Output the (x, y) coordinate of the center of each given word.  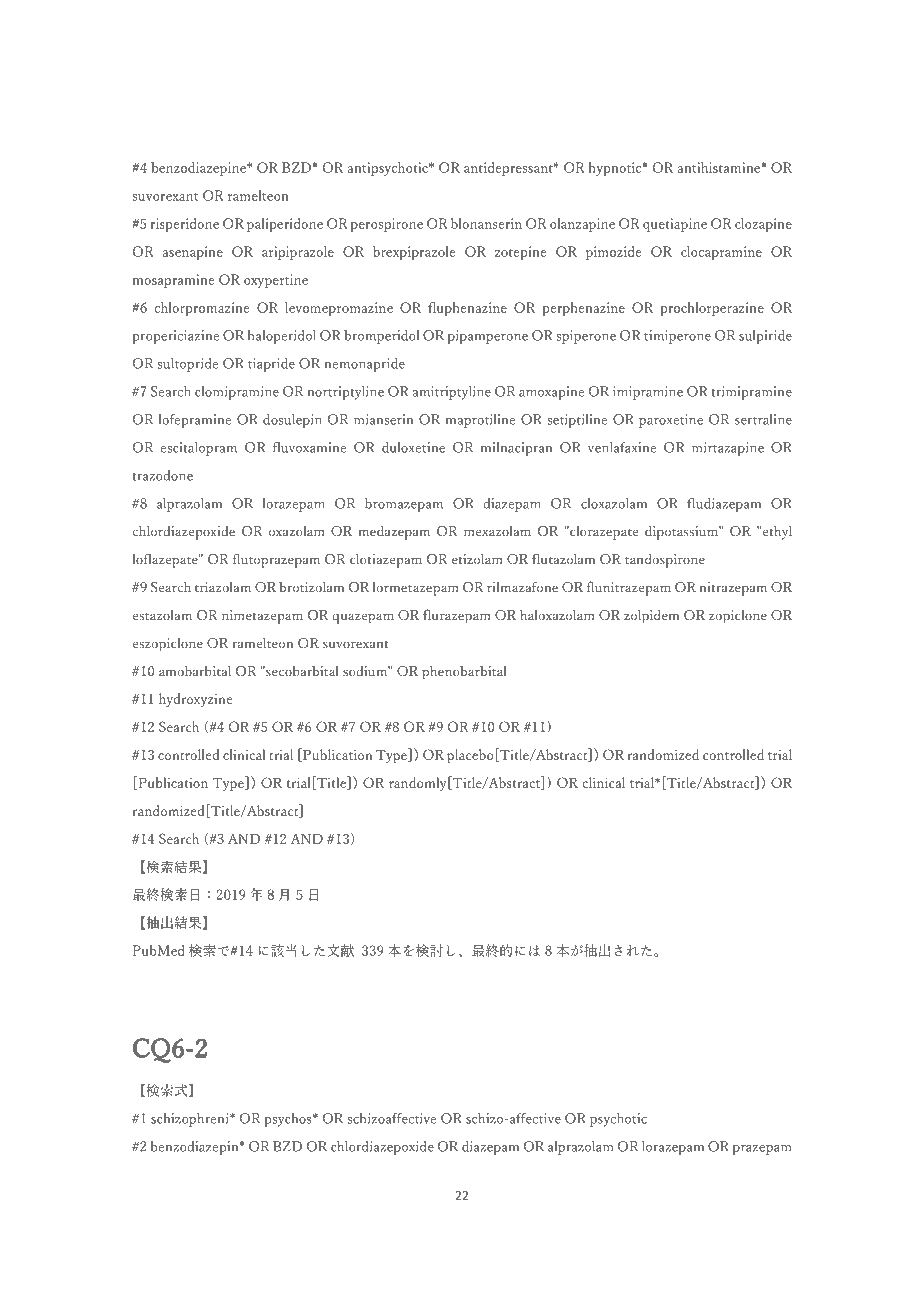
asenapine (193, 253)
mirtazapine (728, 449)
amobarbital (195, 670)
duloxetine (413, 447)
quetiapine (675, 225)
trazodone (162, 475)
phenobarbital (464, 672)
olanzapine (582, 225)
